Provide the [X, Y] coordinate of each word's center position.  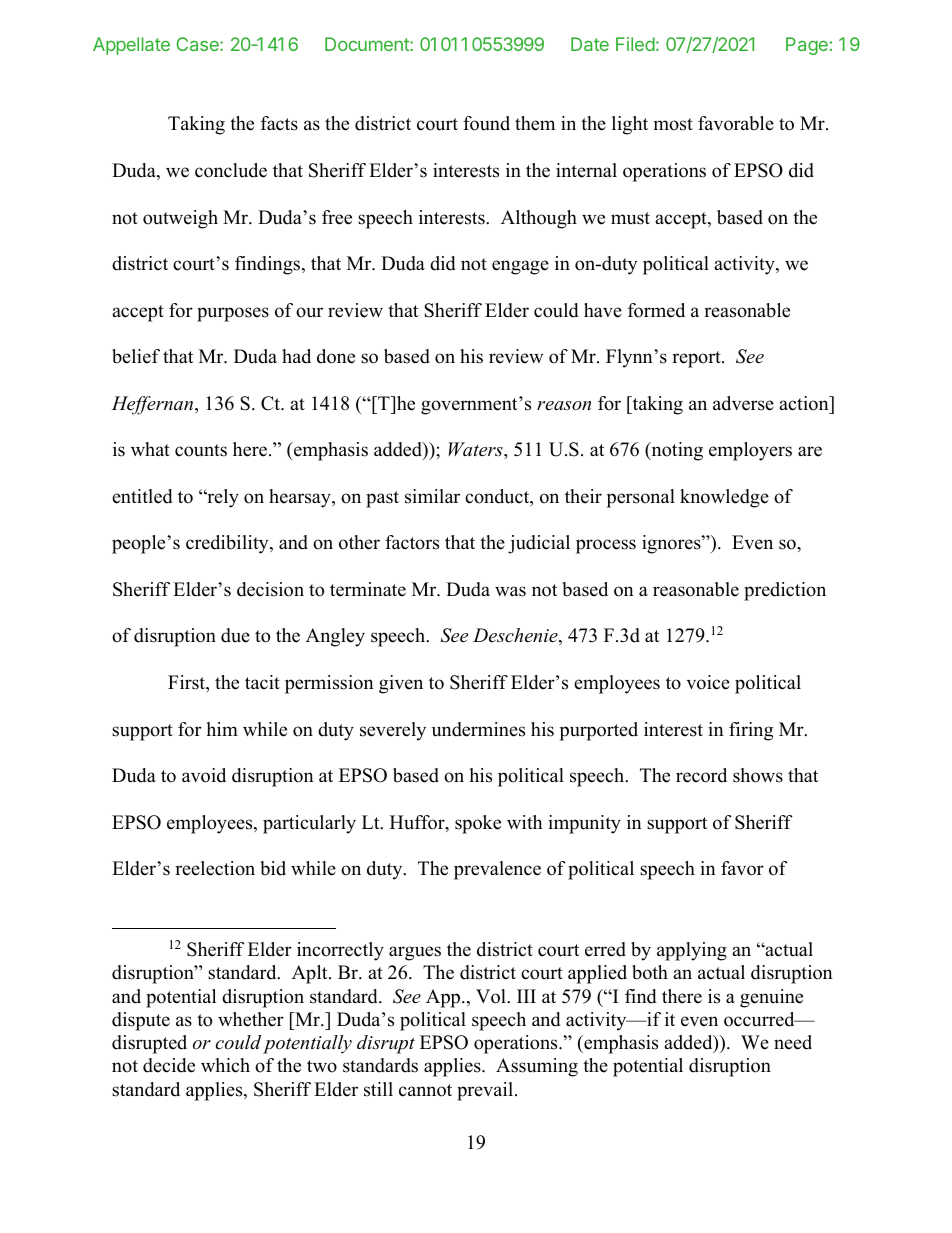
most [673, 124]
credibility [228, 544]
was [510, 591]
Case [198, 44]
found [486, 123]
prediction [785, 591]
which [225, 1065]
